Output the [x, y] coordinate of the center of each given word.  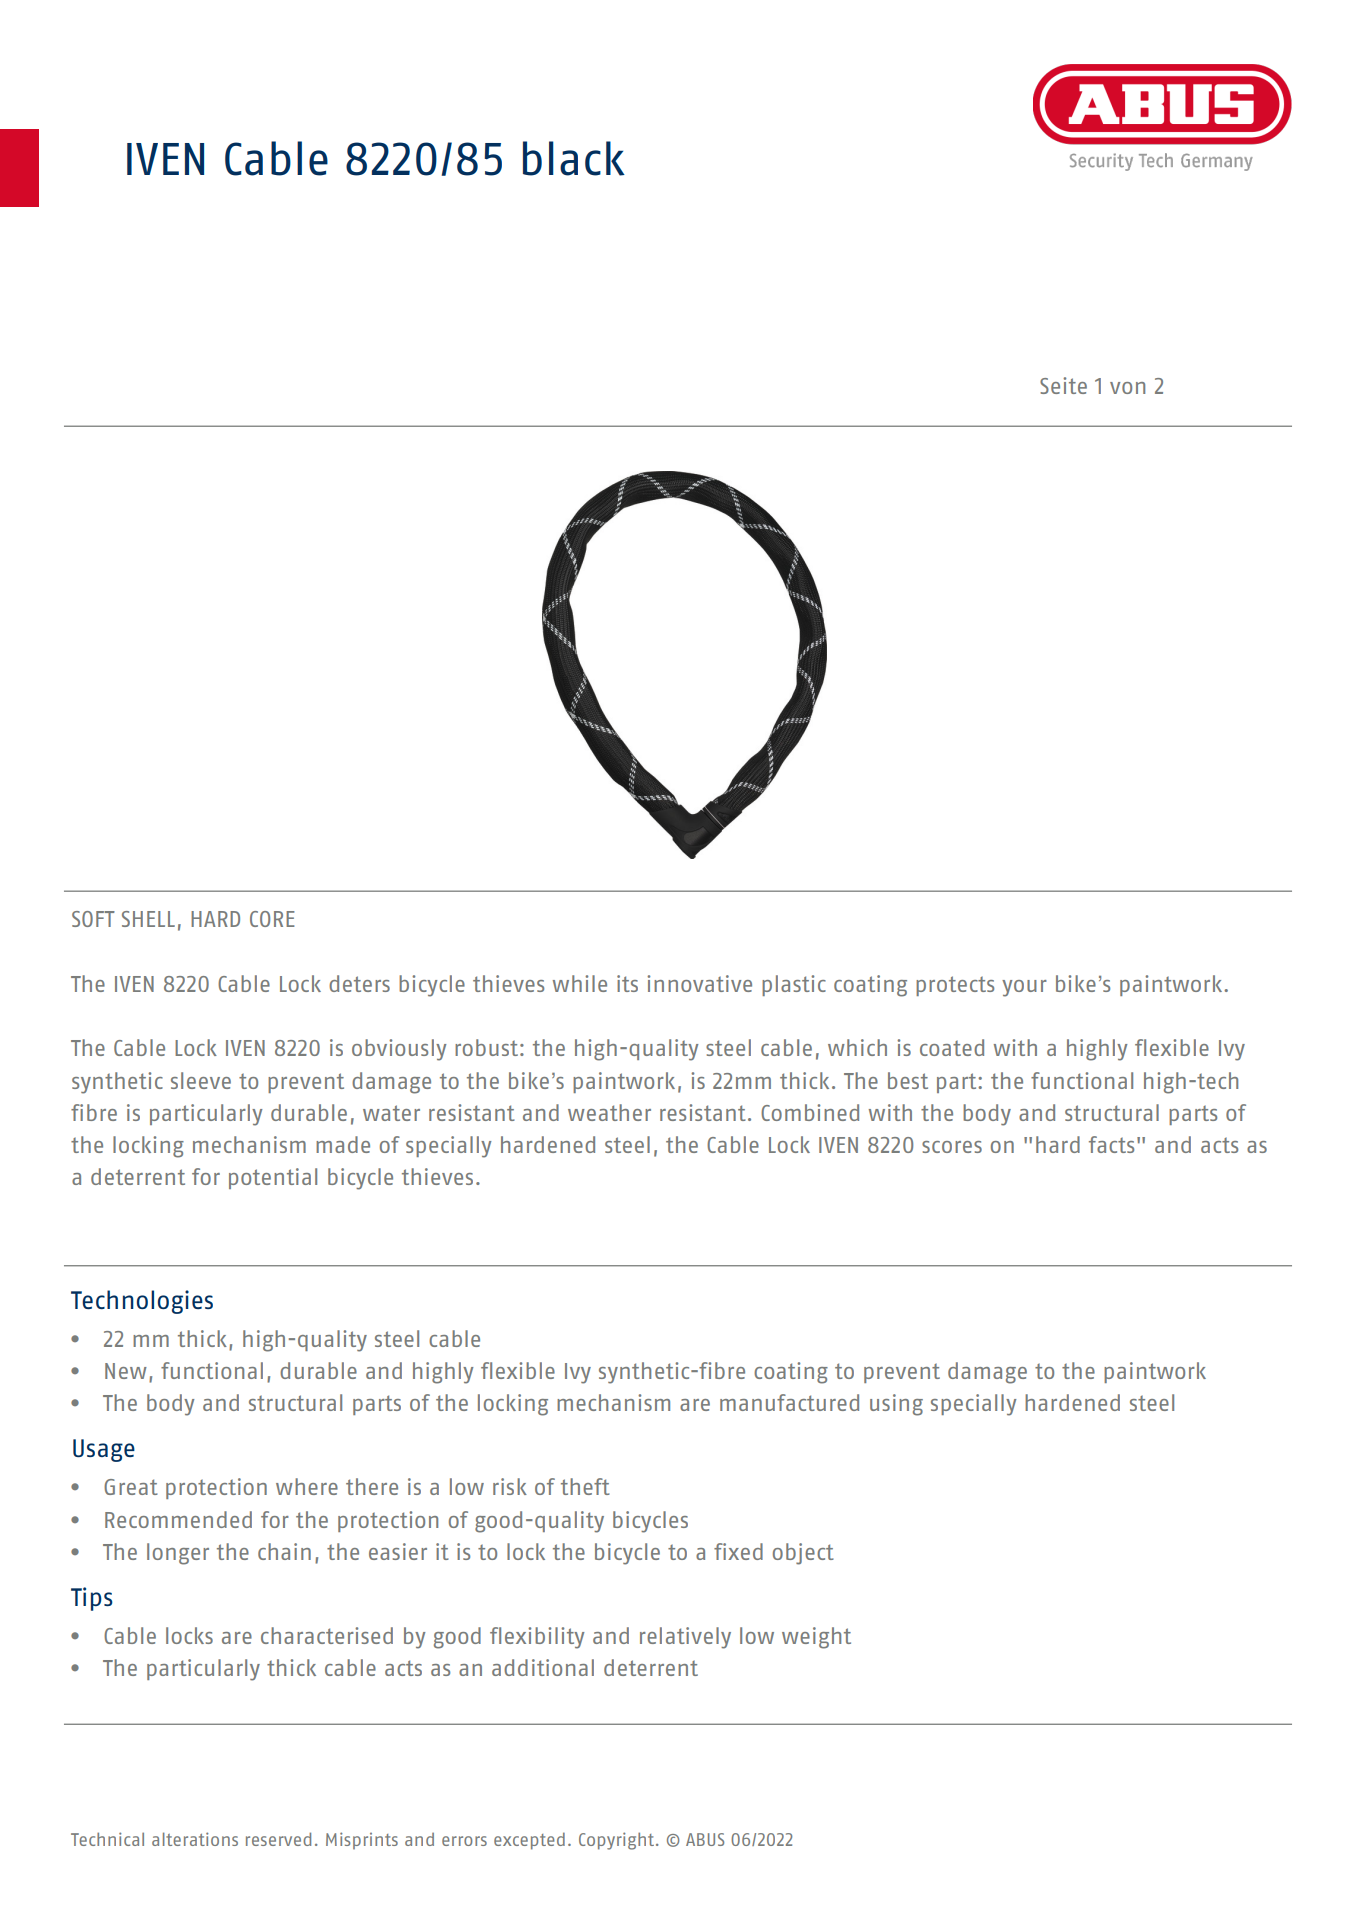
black [574, 158]
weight [816, 1638]
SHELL [148, 919]
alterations [195, 1839]
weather [609, 1112]
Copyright [618, 1841]
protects [955, 986]
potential [273, 1178]
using [896, 1405]
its [627, 983]
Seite [1063, 385]
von [1127, 388]
